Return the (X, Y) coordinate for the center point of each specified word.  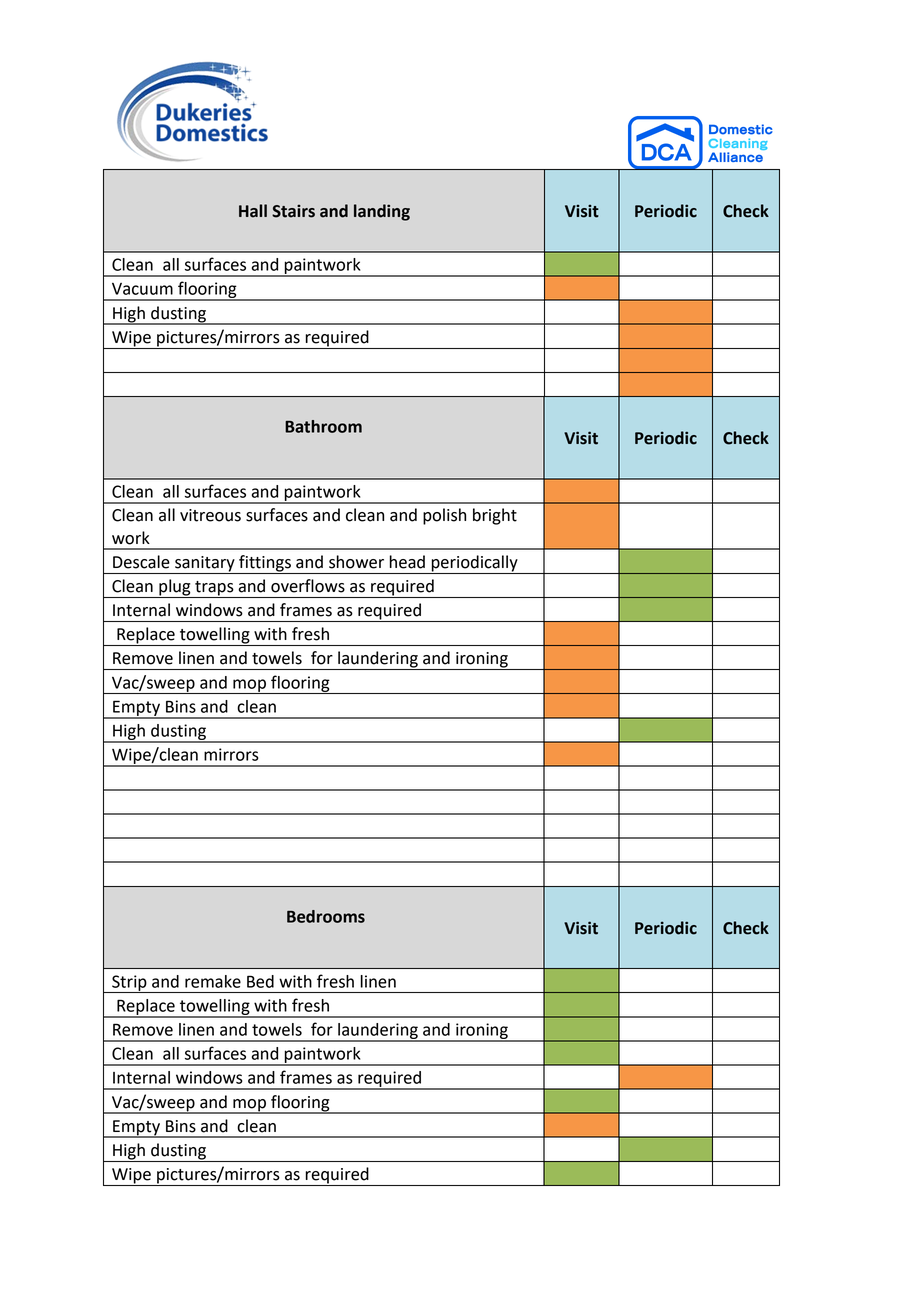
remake (213, 981)
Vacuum (142, 289)
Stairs (293, 211)
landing (382, 212)
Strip (129, 984)
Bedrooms (326, 916)
